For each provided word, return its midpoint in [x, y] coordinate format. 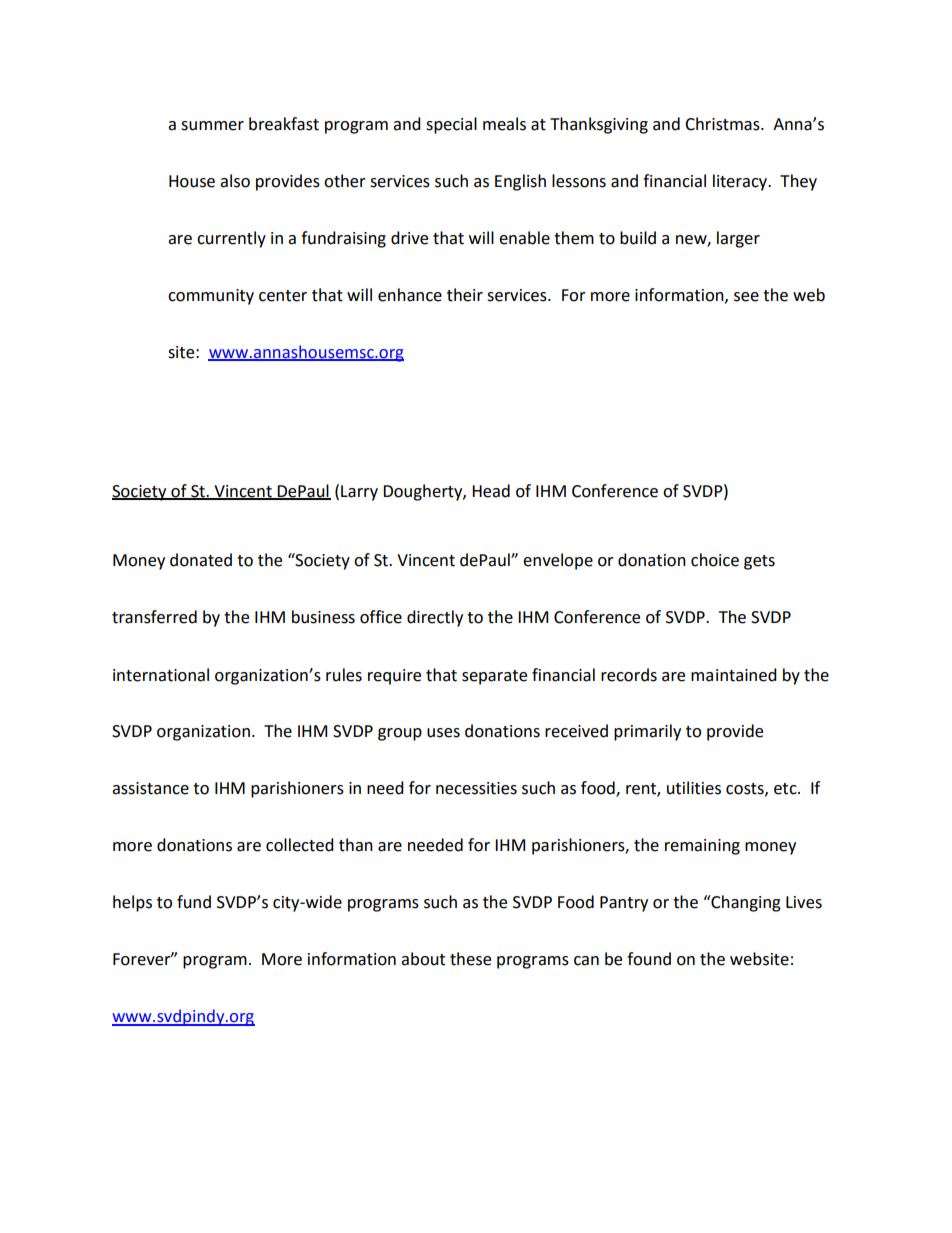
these [470, 959]
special [451, 125]
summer [212, 126]
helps [132, 903]
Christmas [723, 124]
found [649, 959]
